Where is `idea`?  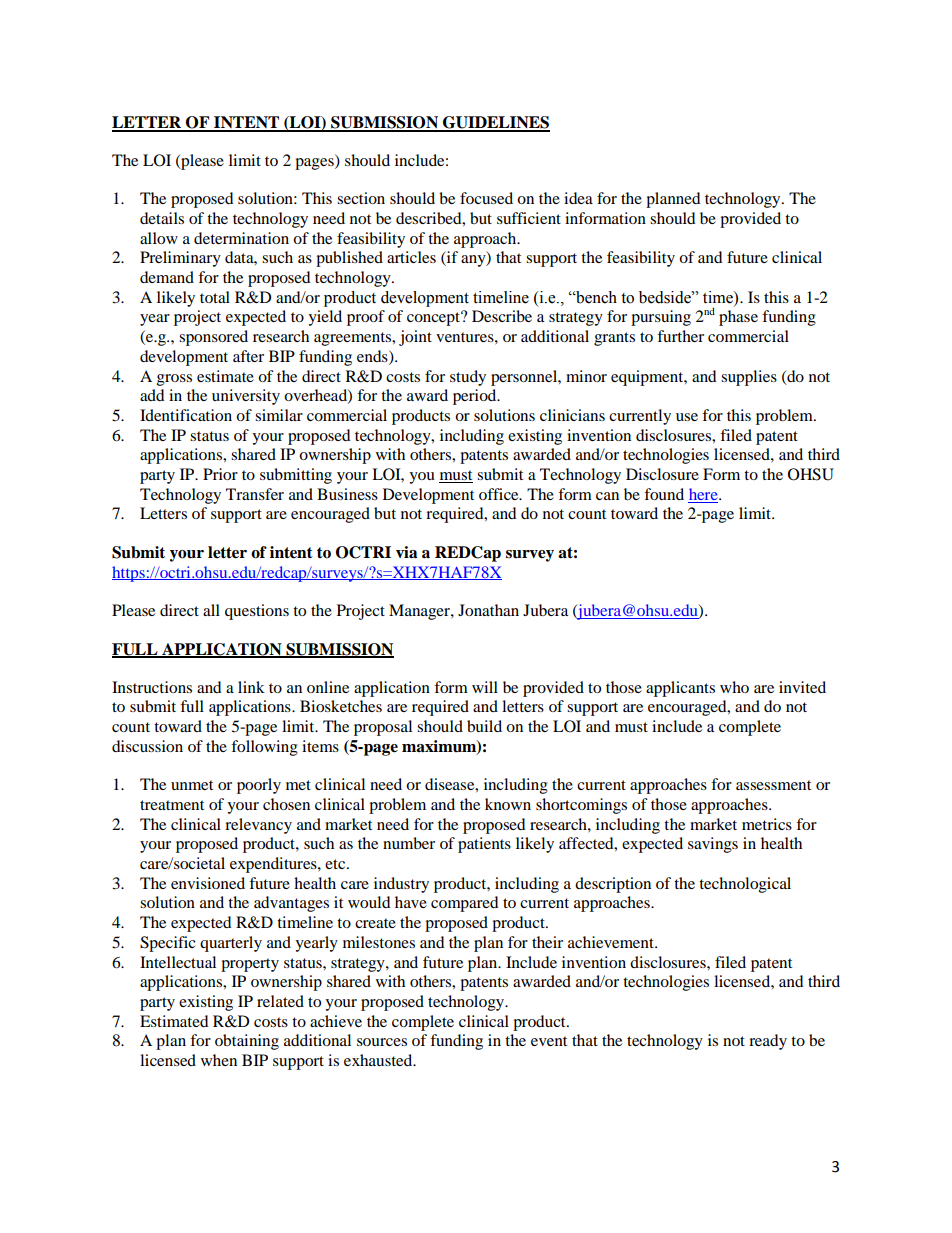
idea is located at coordinates (578, 198).
